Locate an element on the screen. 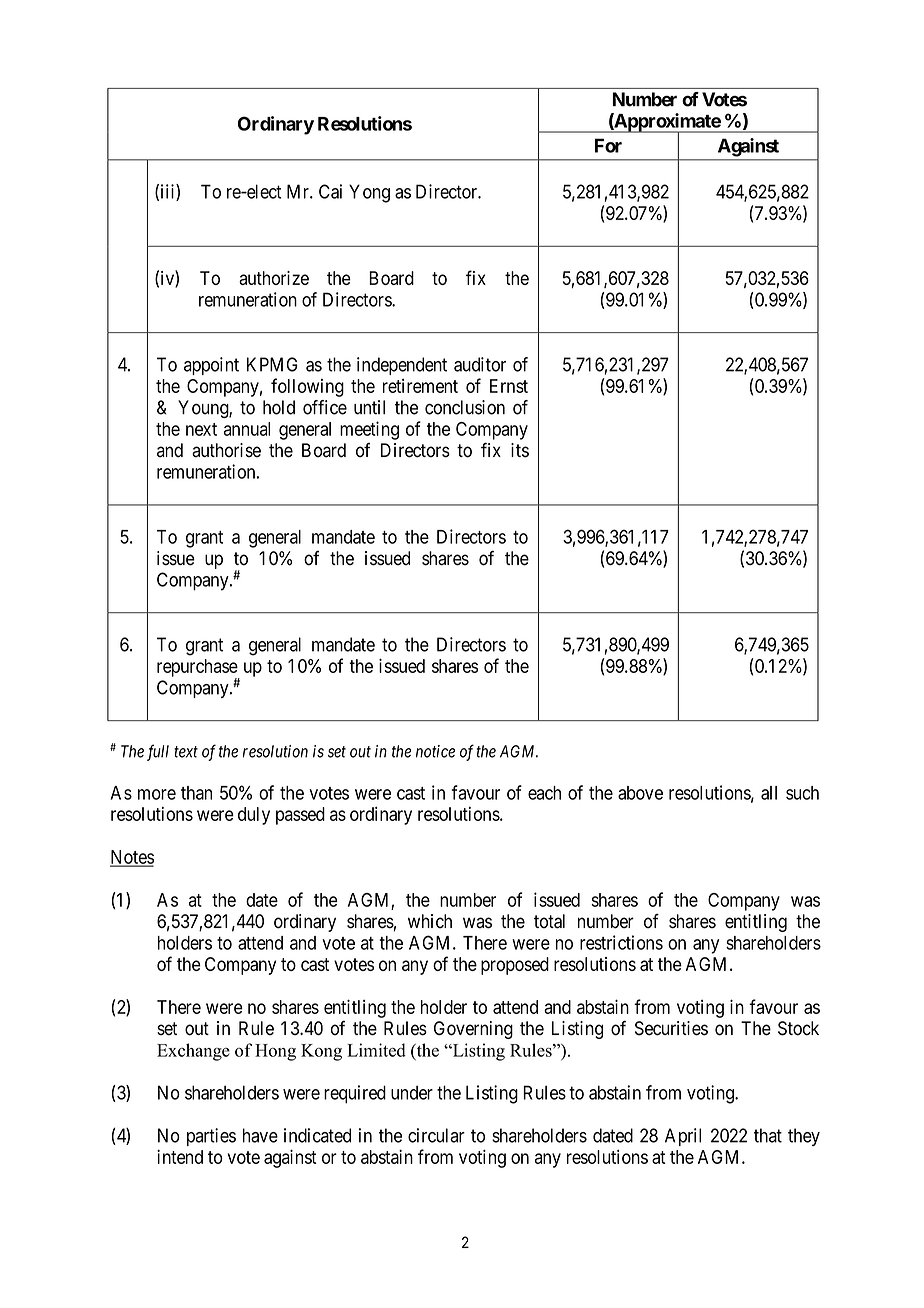 The image size is (924, 1308). parties is located at coordinates (211, 1137).
